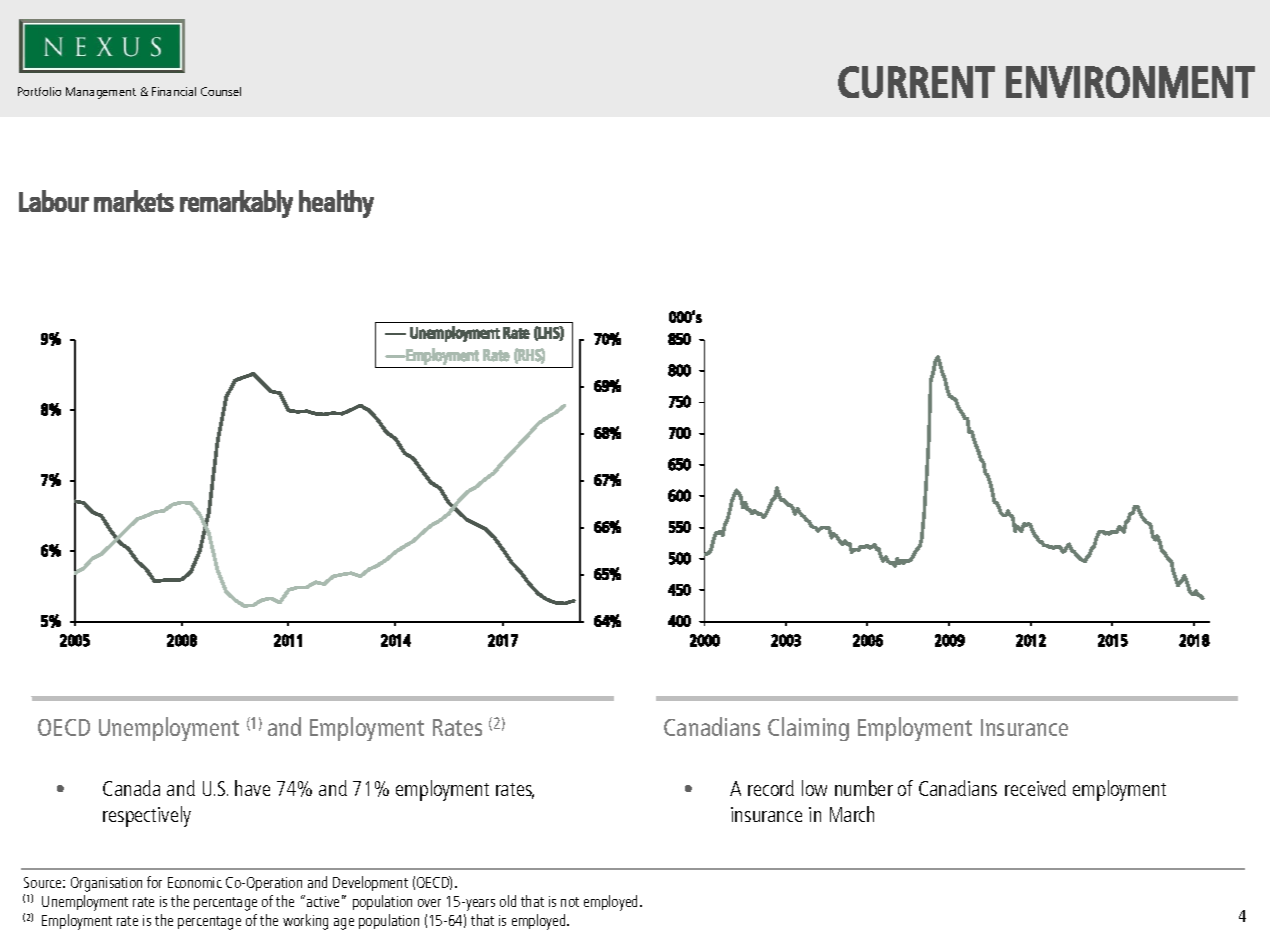 This screenshot has width=1270, height=952. What do you see at coordinates (131, 788) in the screenshot?
I see `Canada` at bounding box center [131, 788].
